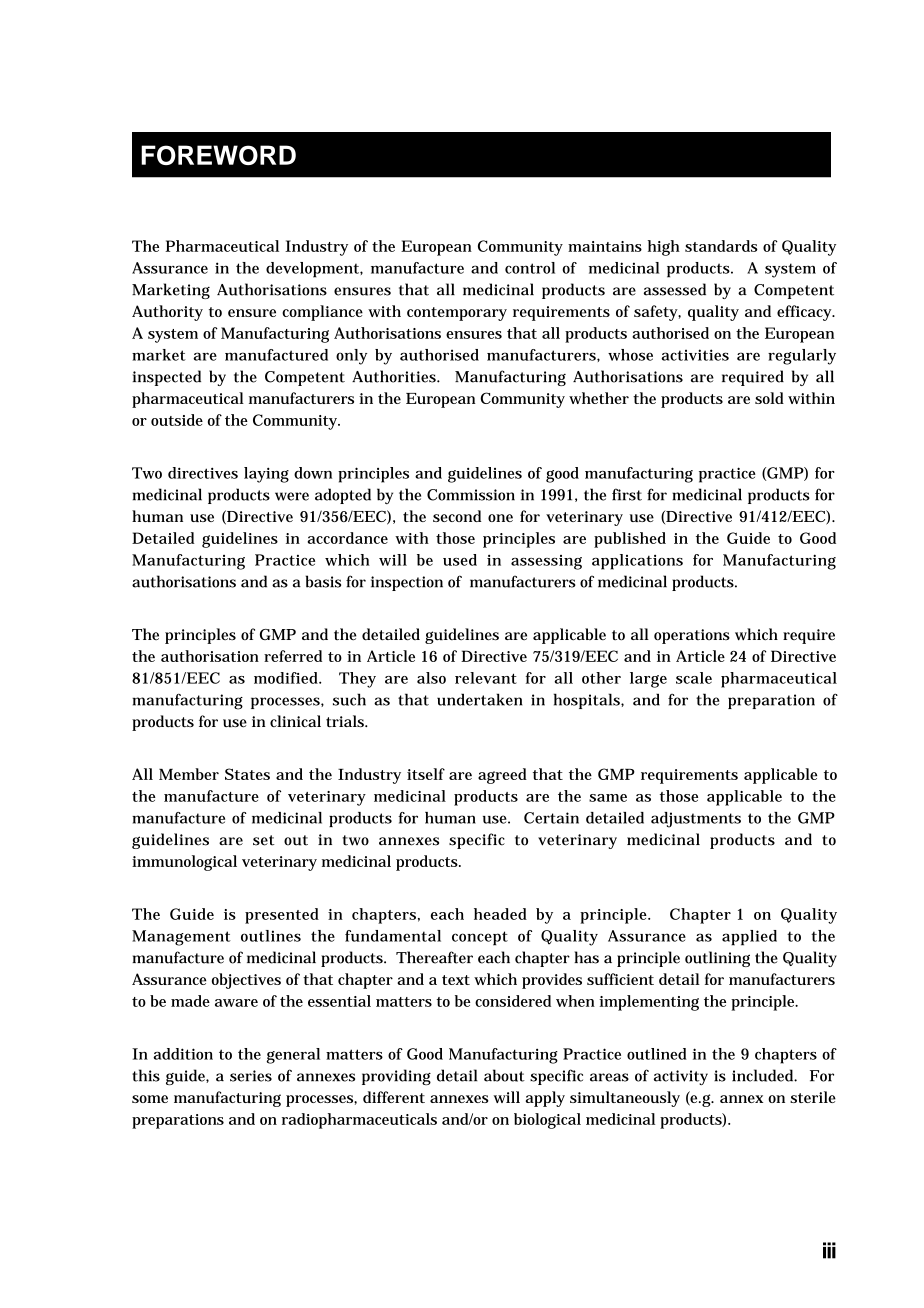  What do you see at coordinates (247, 774) in the screenshot?
I see `States` at bounding box center [247, 774].
